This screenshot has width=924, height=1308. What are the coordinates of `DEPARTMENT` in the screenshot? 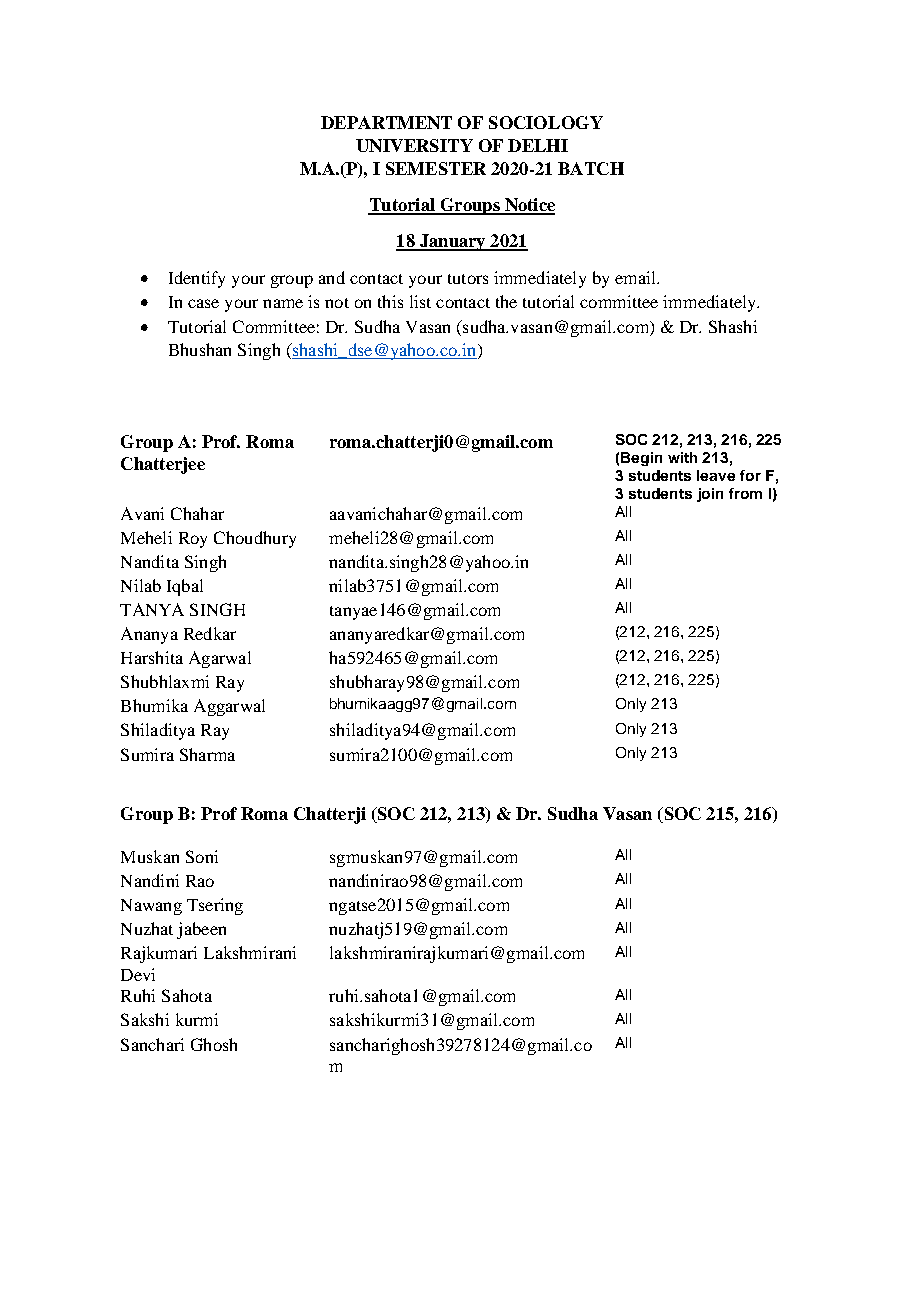 It's located at (386, 122).
